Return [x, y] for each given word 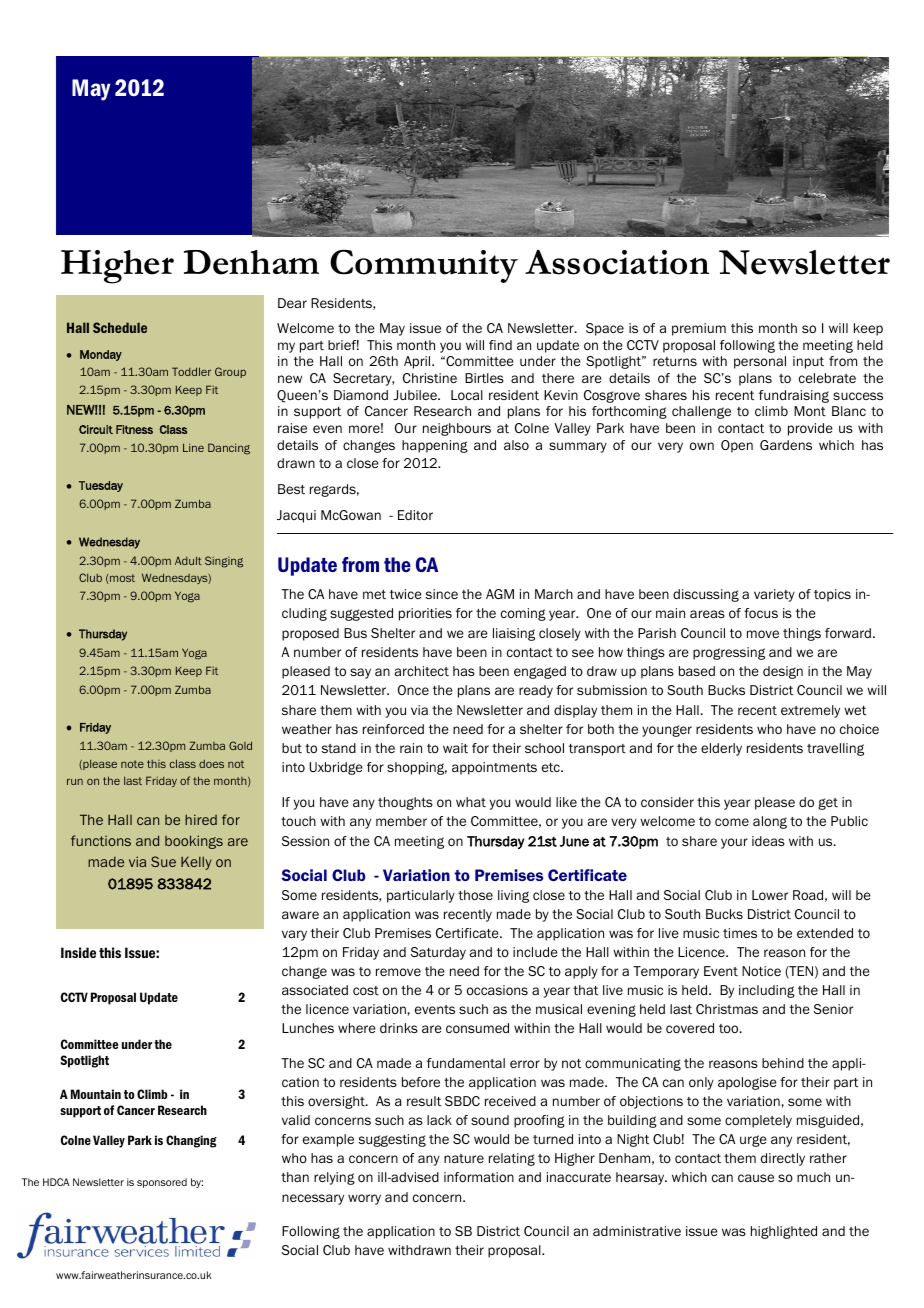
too [730, 1028]
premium [699, 329]
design [783, 672]
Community [424, 266]
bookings [194, 842]
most [121, 579]
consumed [477, 1028]
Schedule [120, 327]
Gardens [786, 445]
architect [422, 671]
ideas [768, 841]
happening [435, 446]
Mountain [96, 1094]
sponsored [162, 1183]
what [471, 802]
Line [193, 447]
